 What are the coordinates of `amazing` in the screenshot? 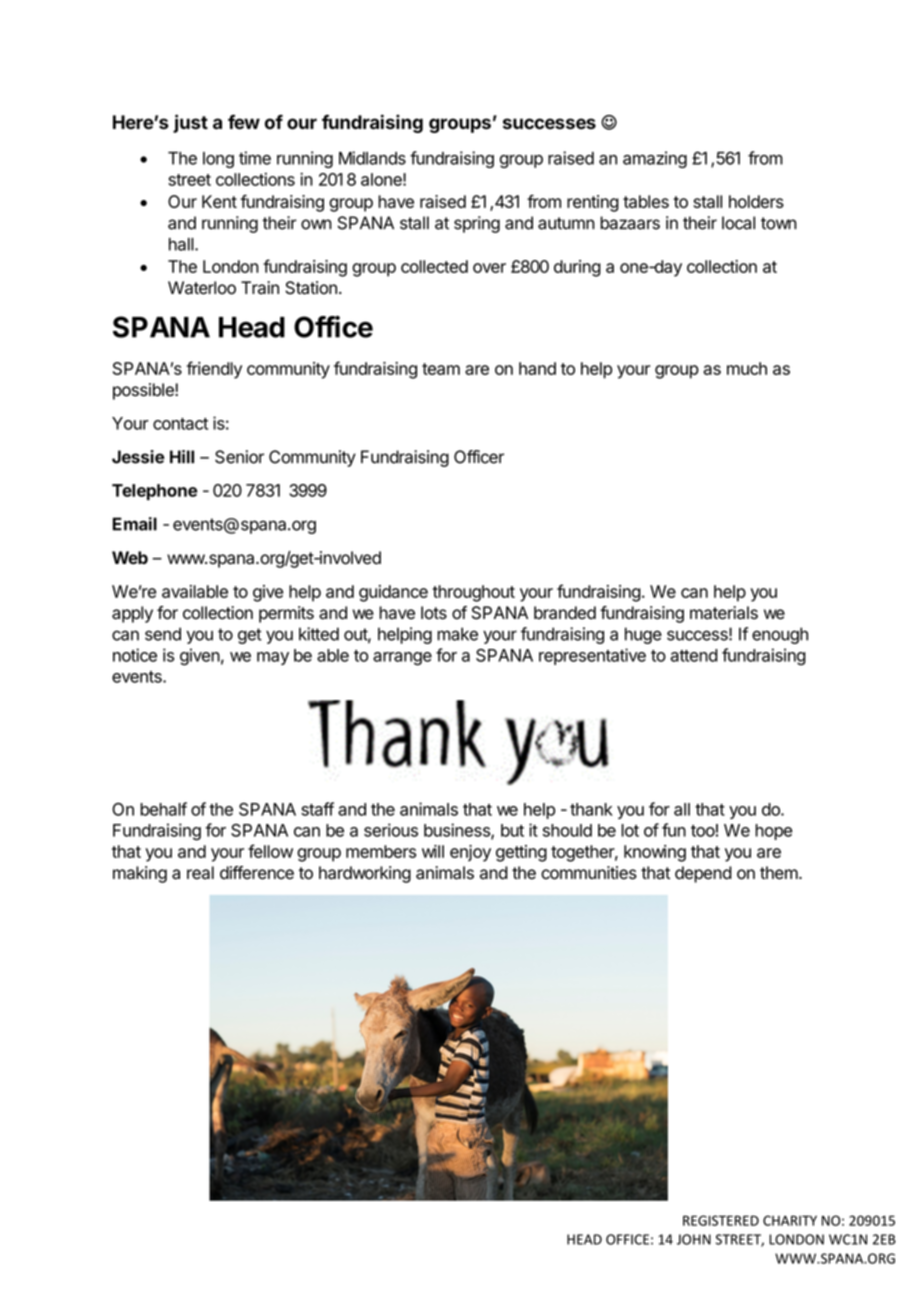 It's located at (655, 159).
